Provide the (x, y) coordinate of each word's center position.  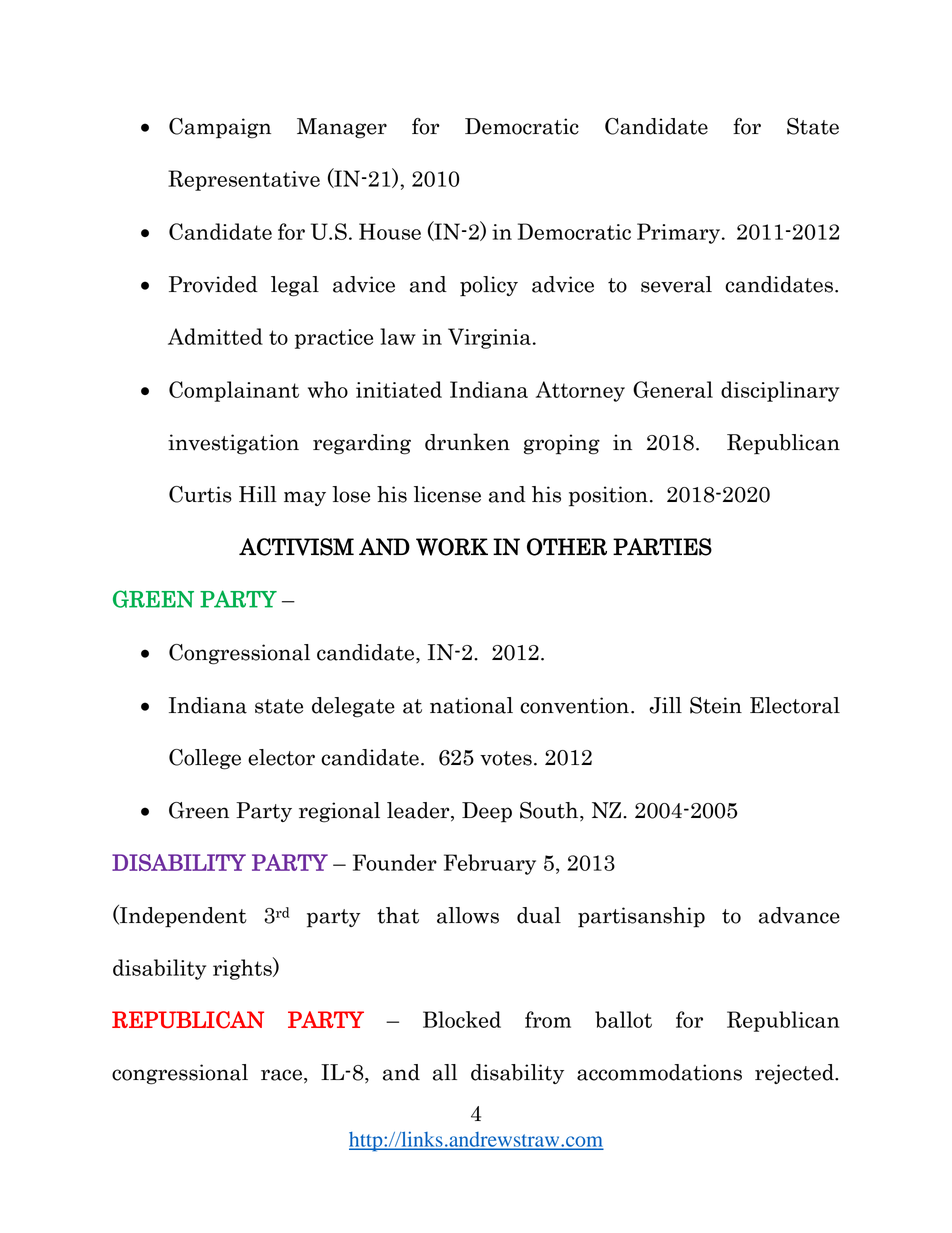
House (390, 231)
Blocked (462, 1019)
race (281, 1075)
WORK (452, 547)
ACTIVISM (296, 547)
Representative (244, 180)
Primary (680, 233)
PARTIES (662, 547)
